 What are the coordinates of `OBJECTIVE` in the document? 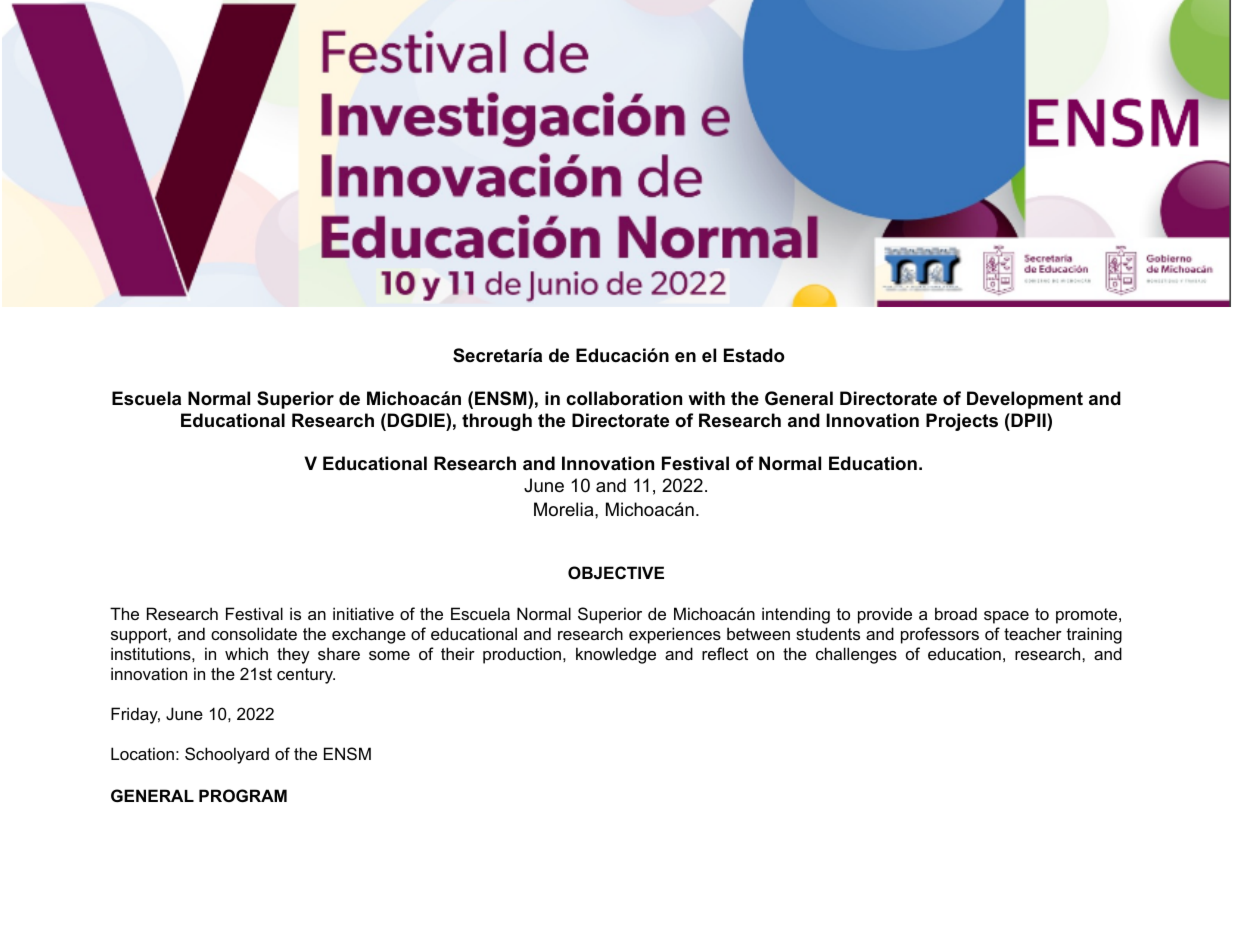 It's located at (616, 572).
